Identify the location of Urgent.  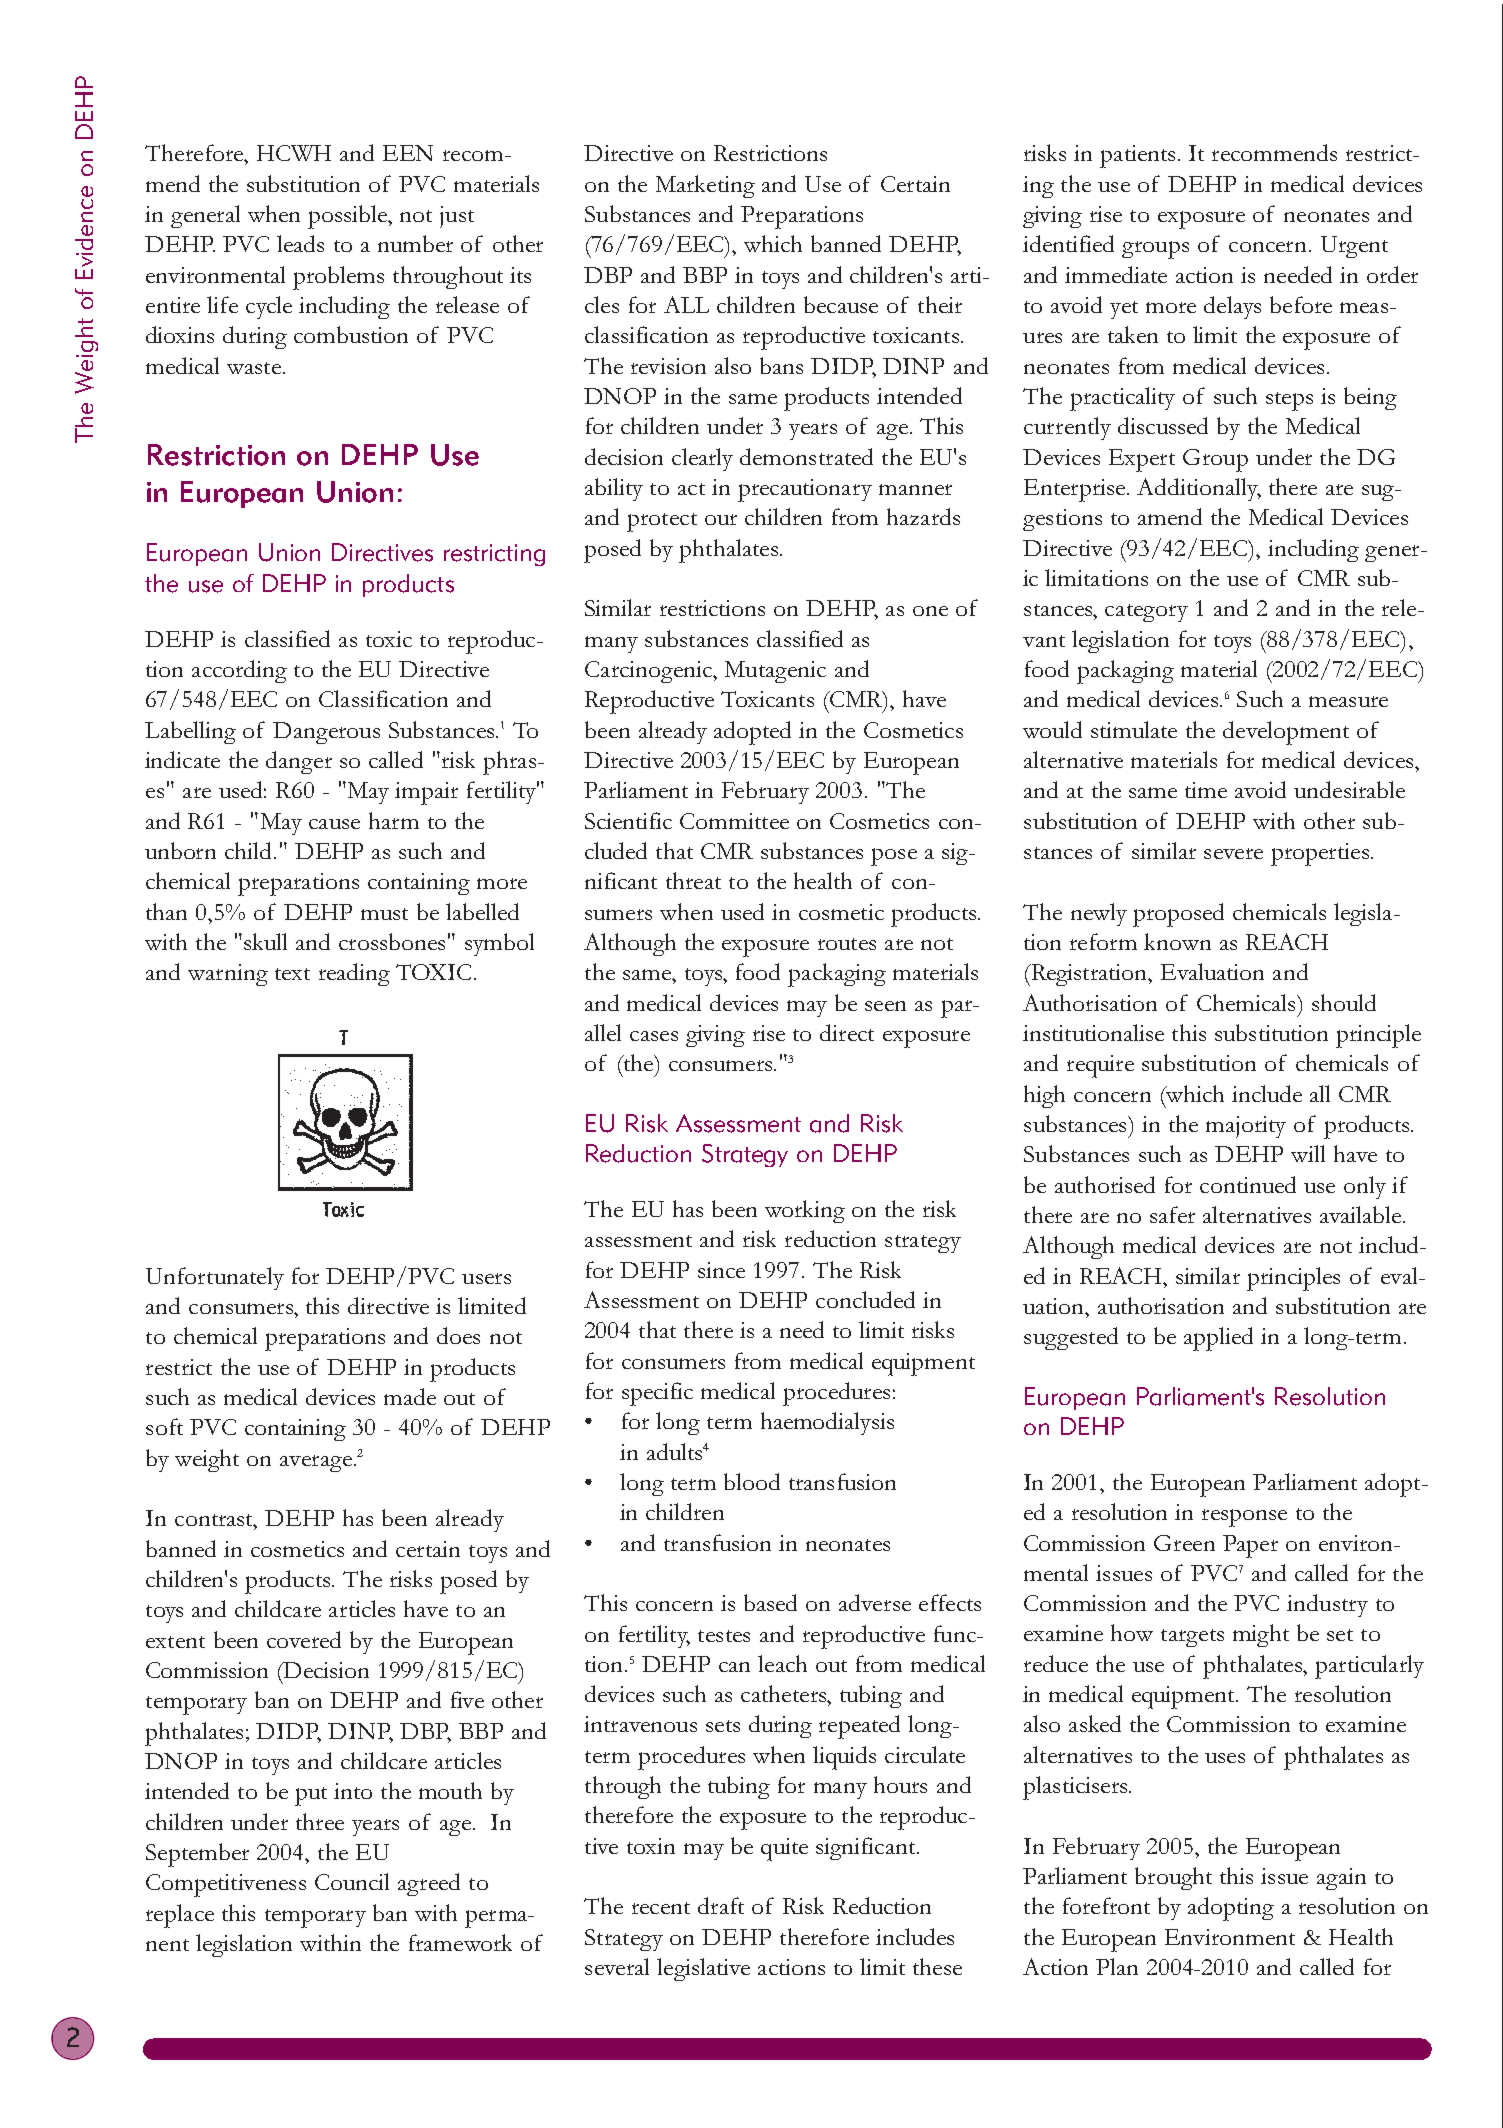
(1354, 247).
